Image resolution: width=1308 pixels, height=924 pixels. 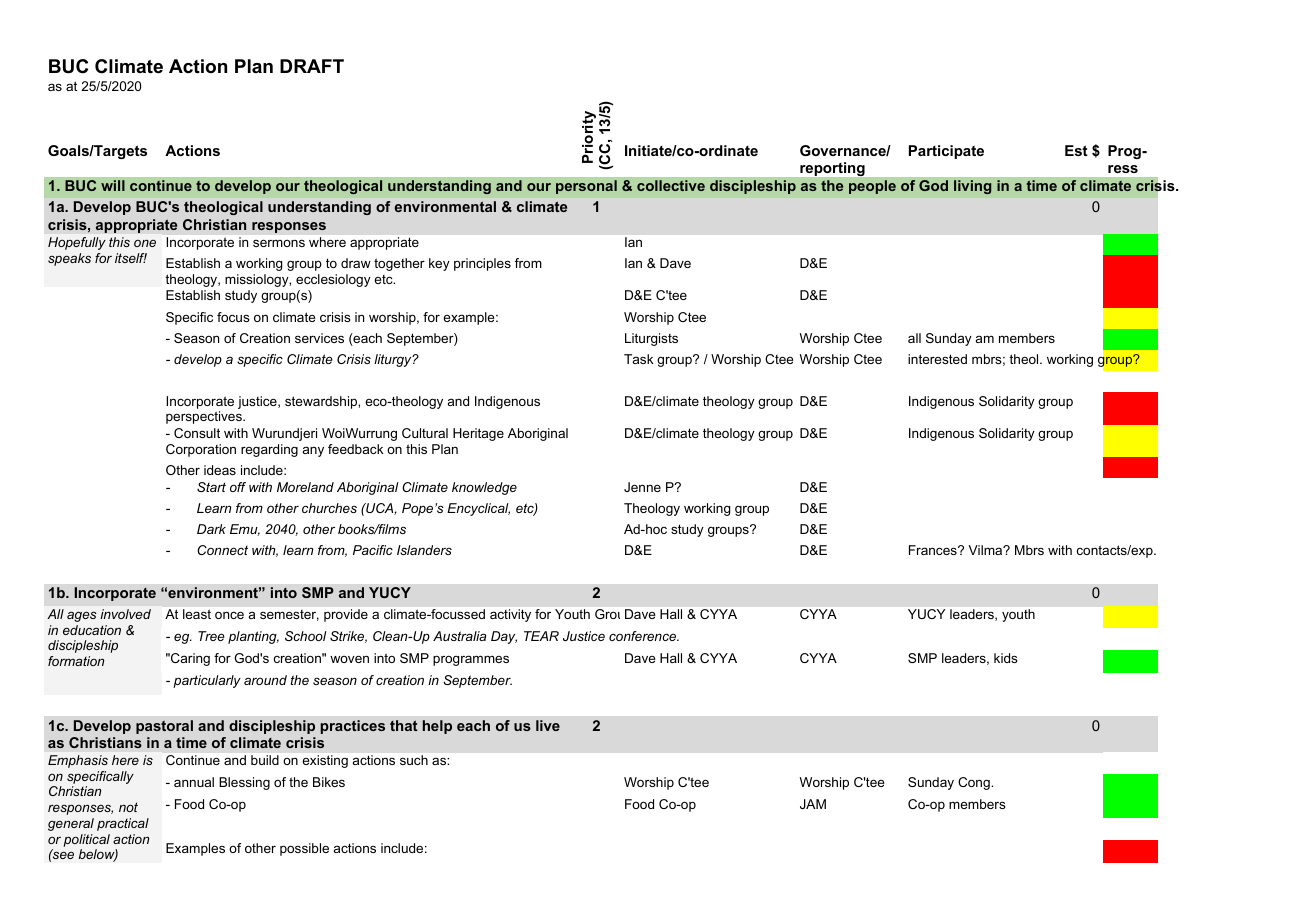 What do you see at coordinates (211, 636) in the screenshot?
I see `Tree` at bounding box center [211, 636].
